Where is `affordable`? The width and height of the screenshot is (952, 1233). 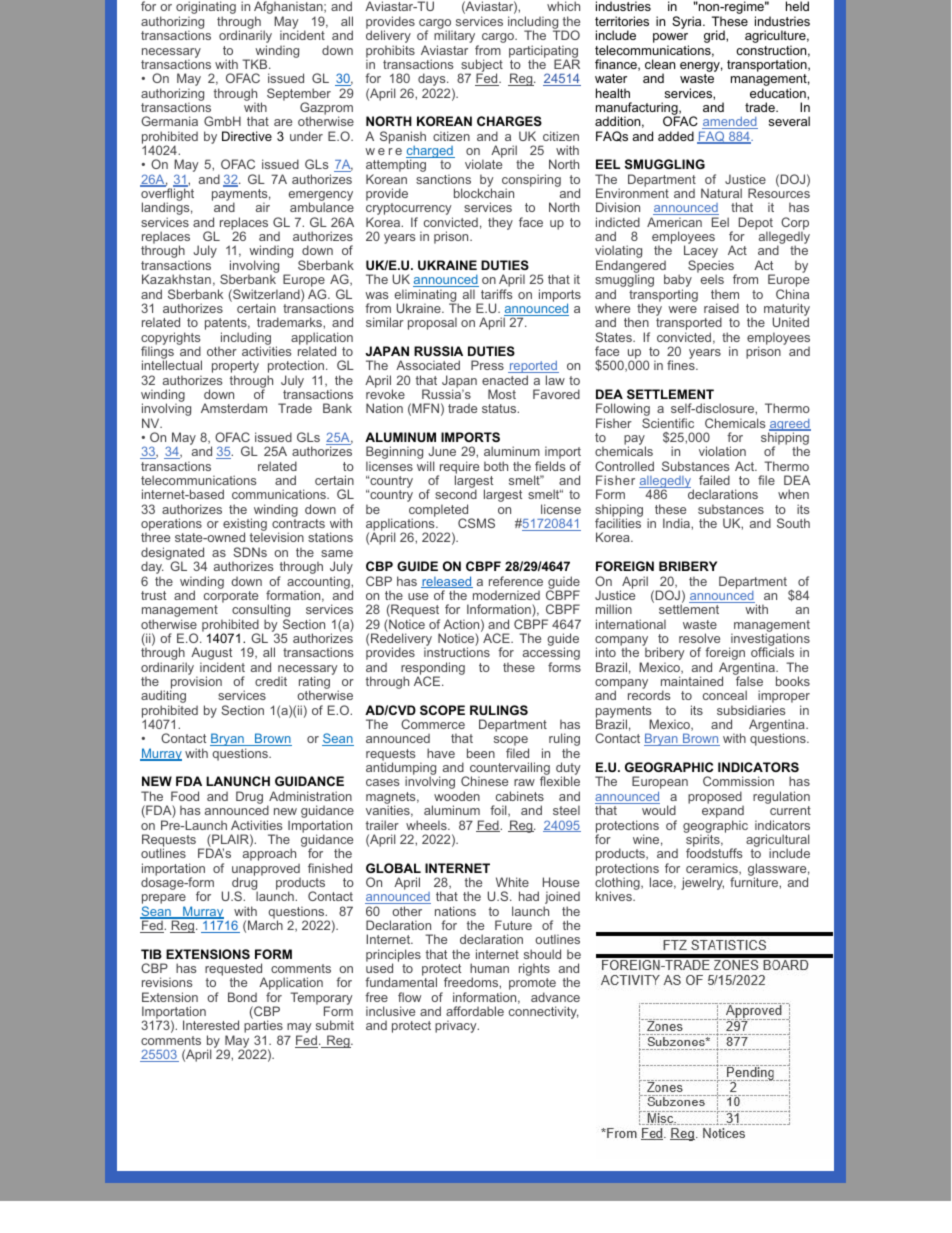
affordable is located at coordinates (475, 1011).
